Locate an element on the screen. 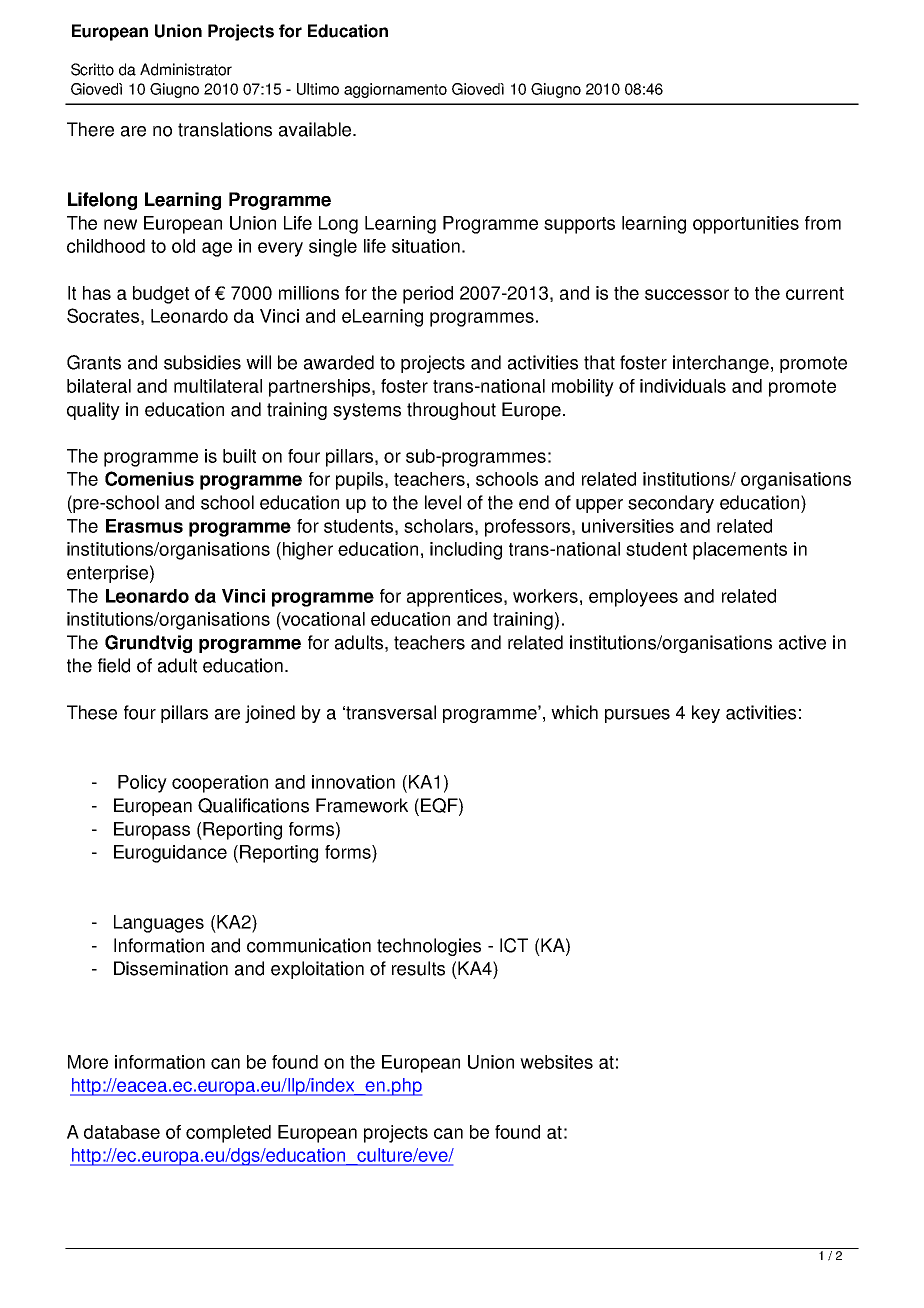 The height and width of the screenshot is (1308, 924). individuals is located at coordinates (683, 386).
